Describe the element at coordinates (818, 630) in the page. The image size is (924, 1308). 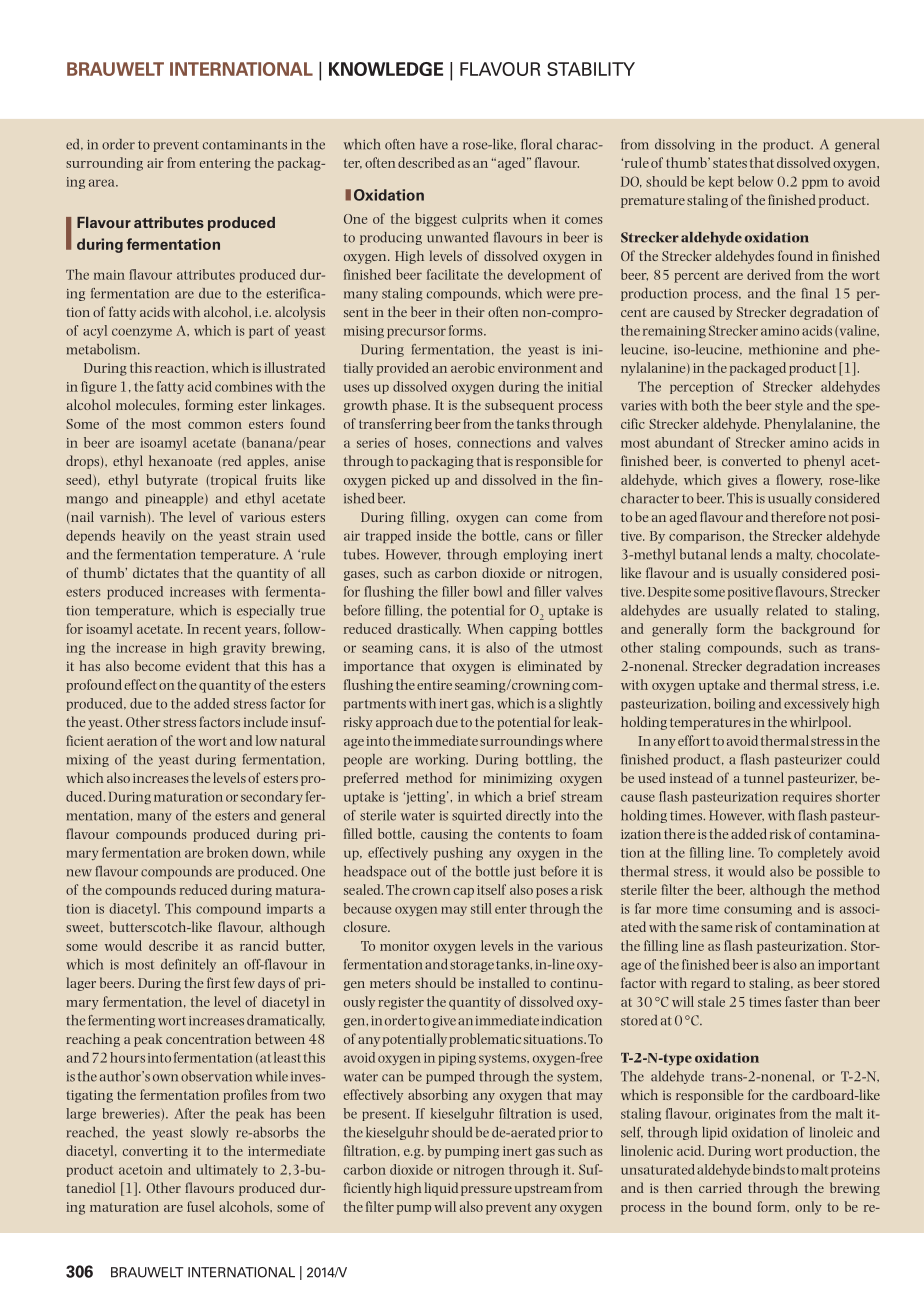
I see `background` at that location.
